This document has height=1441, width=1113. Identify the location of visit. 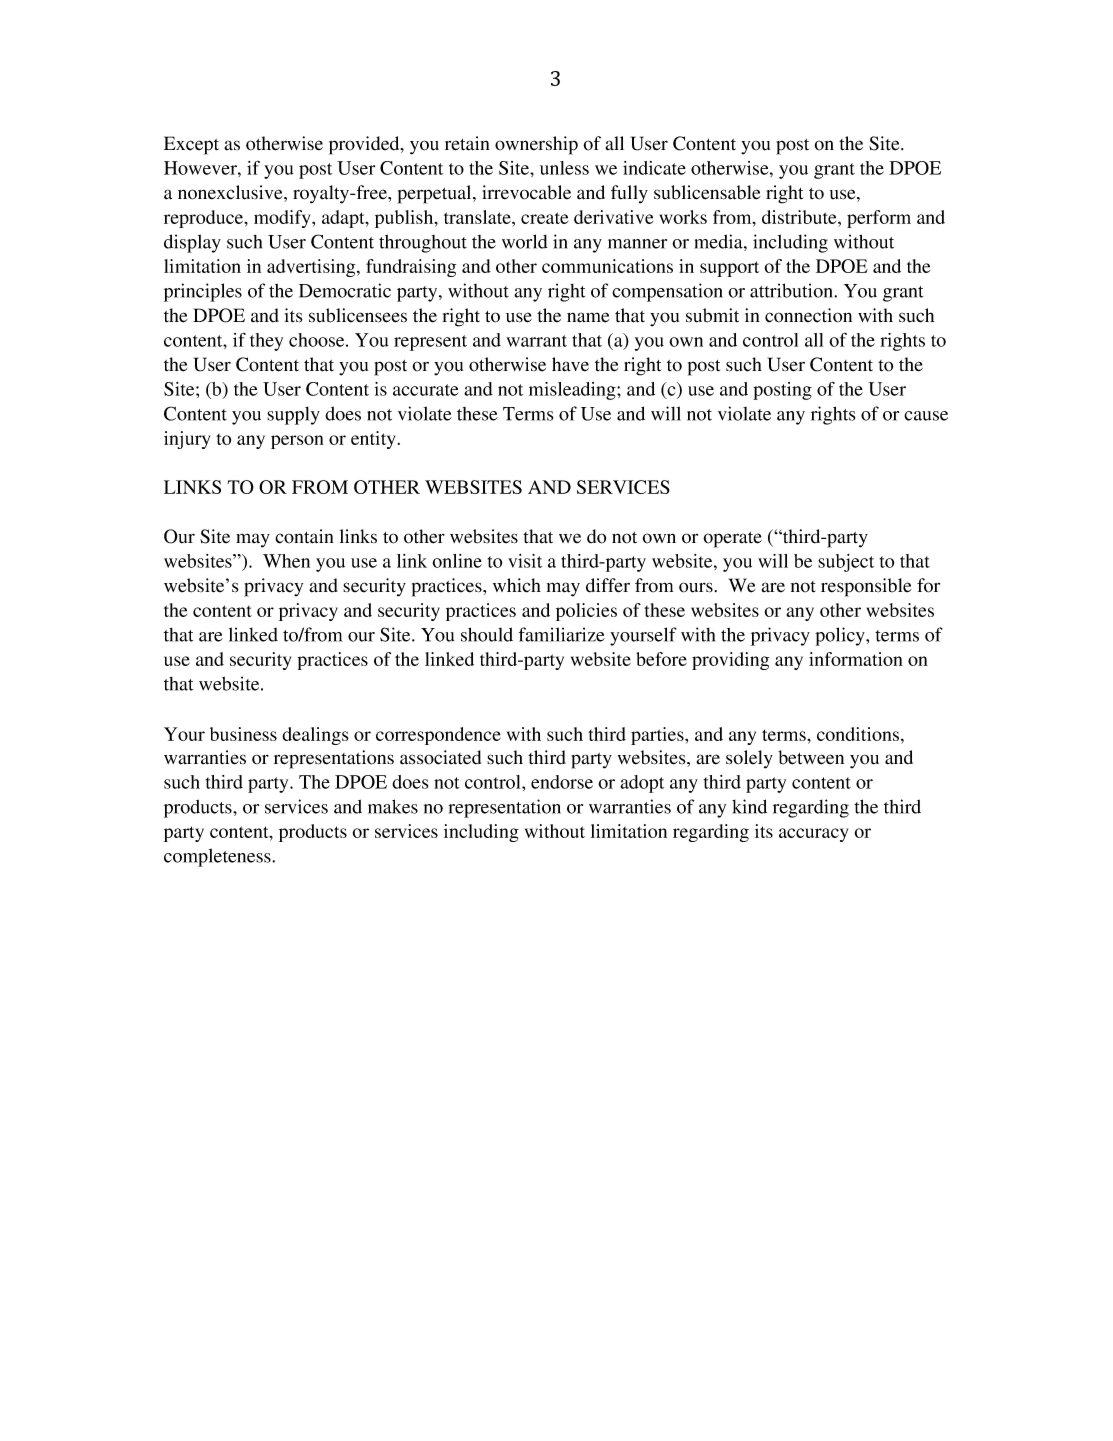
(525, 561).
